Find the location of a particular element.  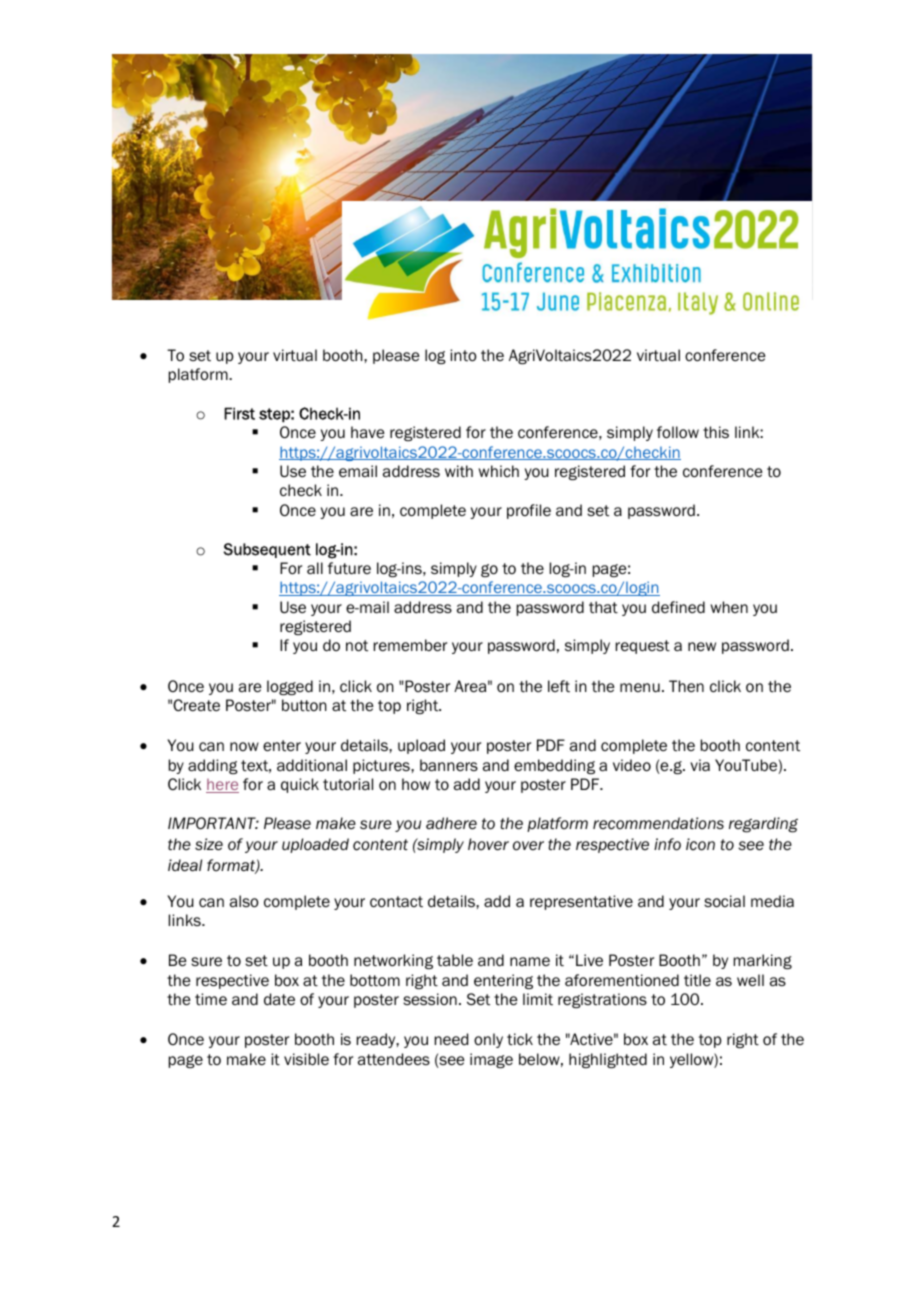

how is located at coordinates (416, 784).
